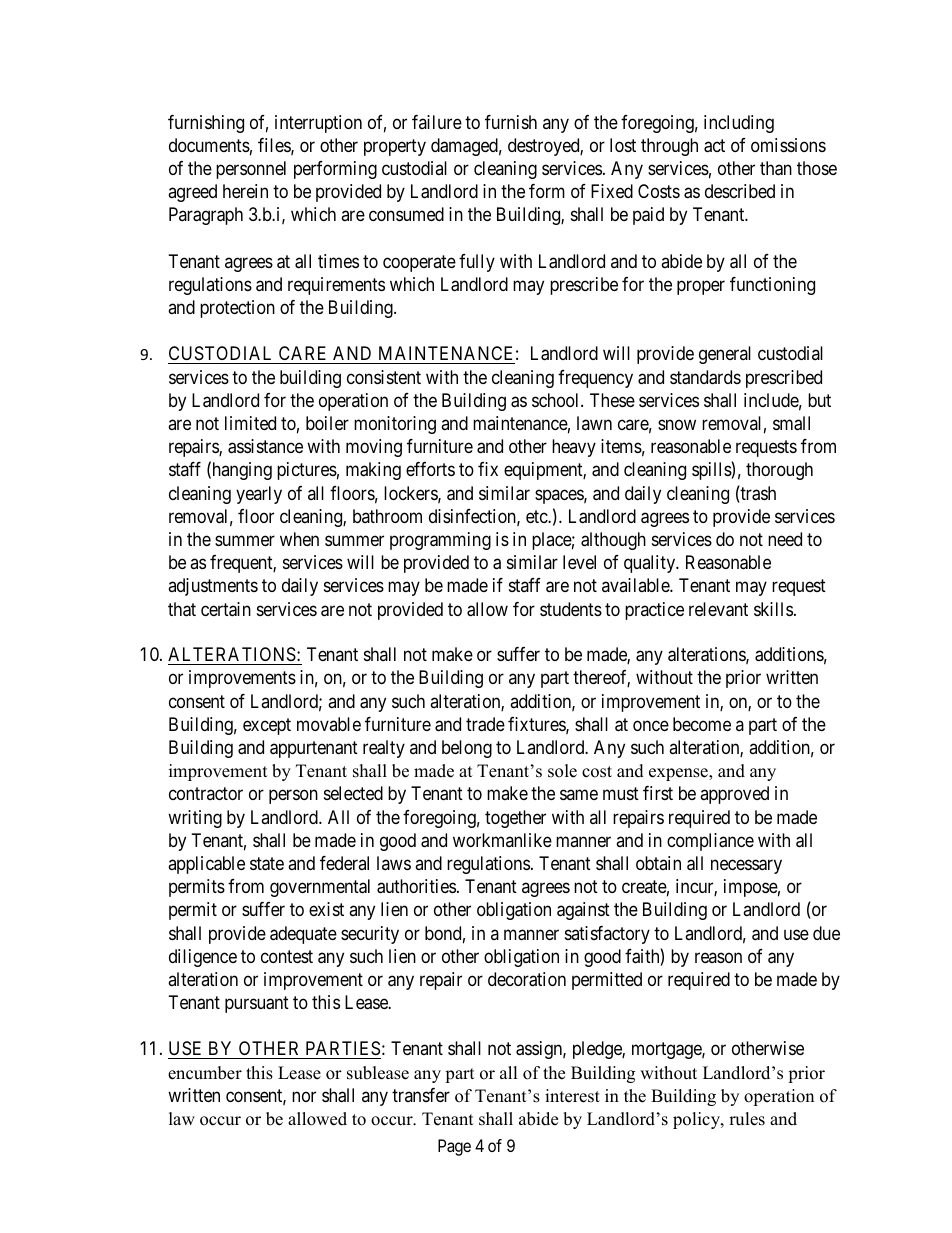  Describe the element at coordinates (454, 1147) in the screenshot. I see `Page` at that location.
